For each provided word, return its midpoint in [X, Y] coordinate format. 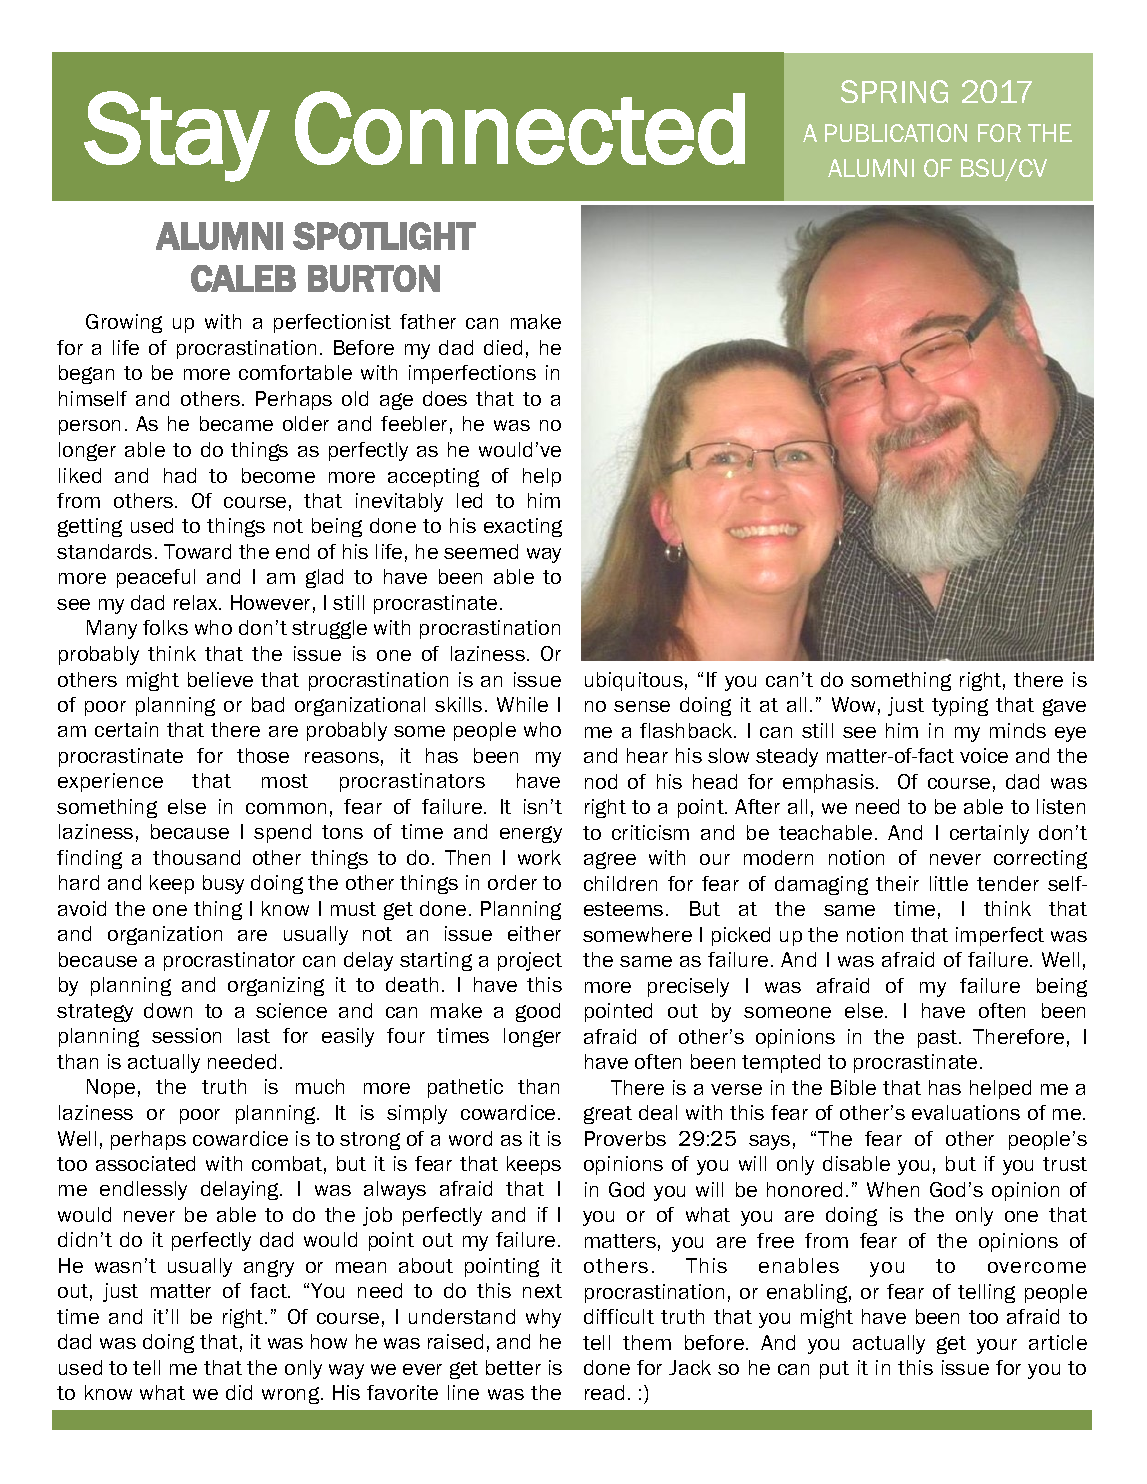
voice [984, 755]
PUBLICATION [896, 133]
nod [601, 781]
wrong [292, 1395]
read [604, 1392]
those [263, 755]
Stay [177, 136]
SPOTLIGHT [384, 236]
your [997, 1346]
